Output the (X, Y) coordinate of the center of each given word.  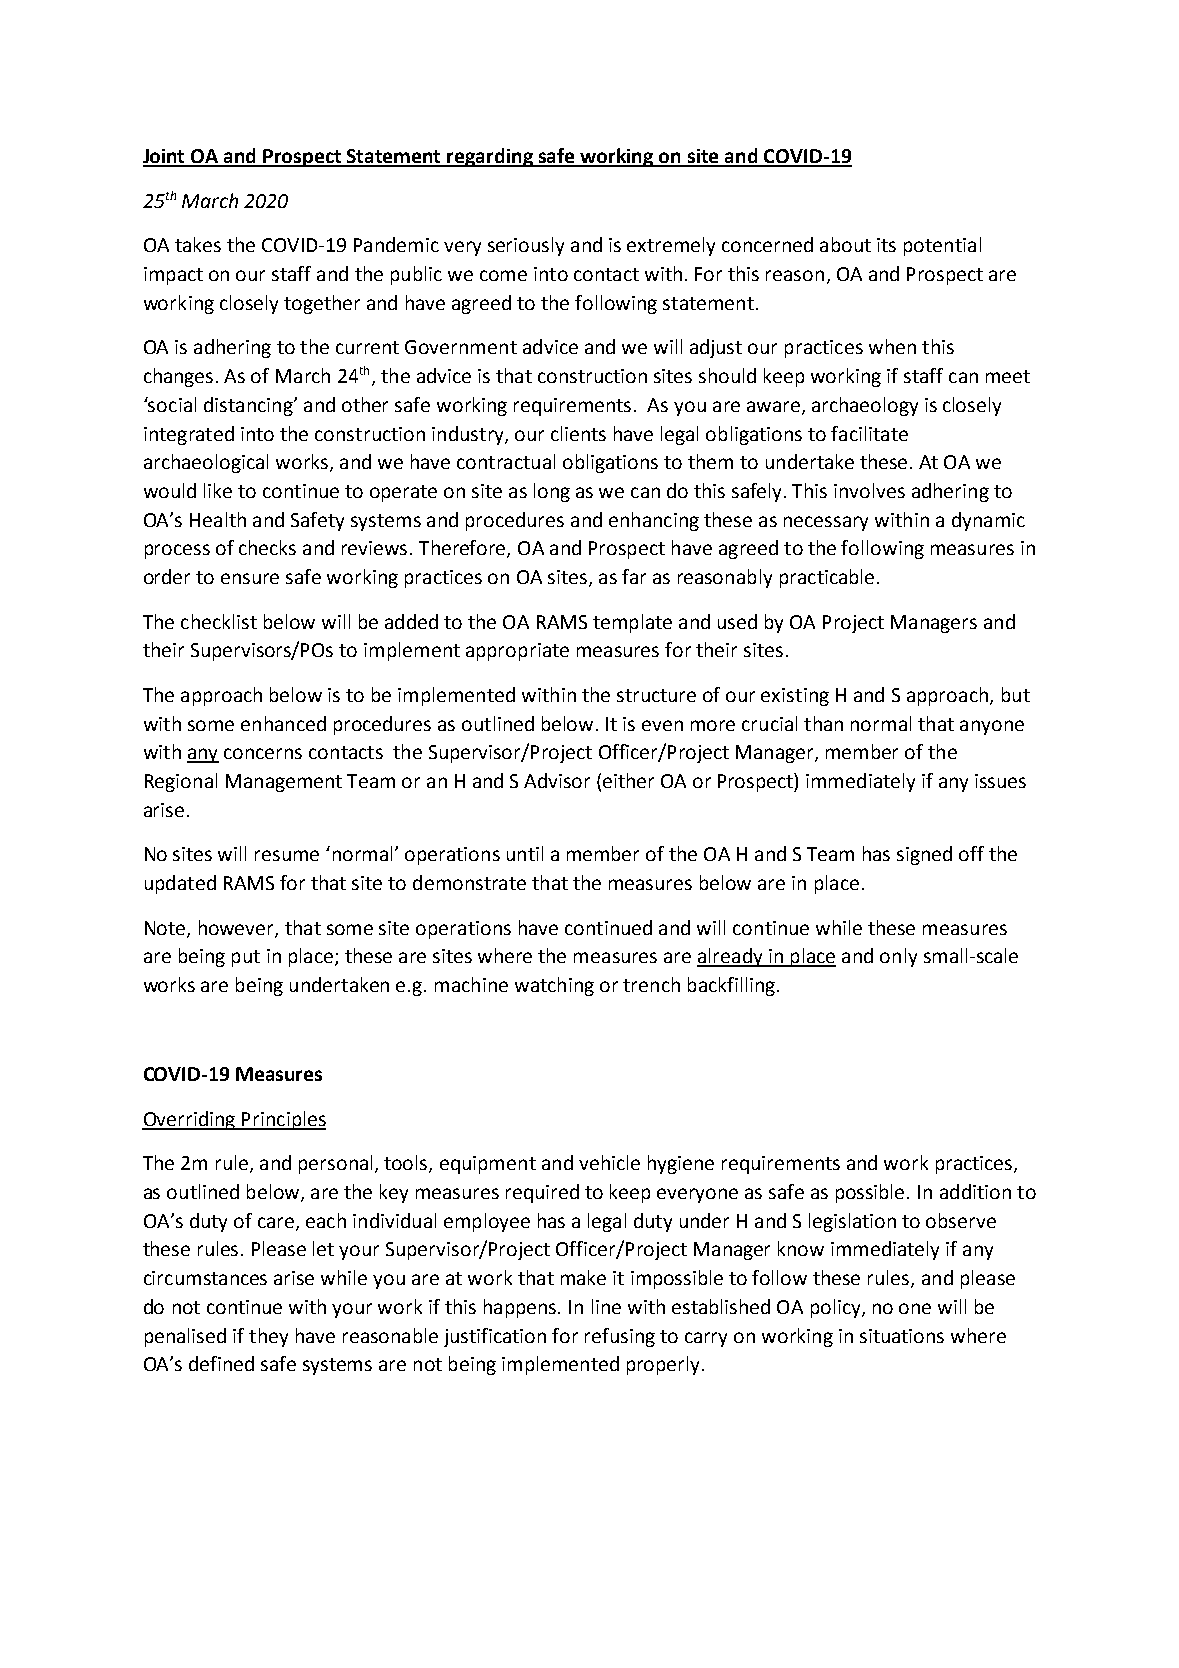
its (886, 245)
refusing (620, 1337)
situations (902, 1336)
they (268, 1337)
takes (198, 244)
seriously (526, 246)
